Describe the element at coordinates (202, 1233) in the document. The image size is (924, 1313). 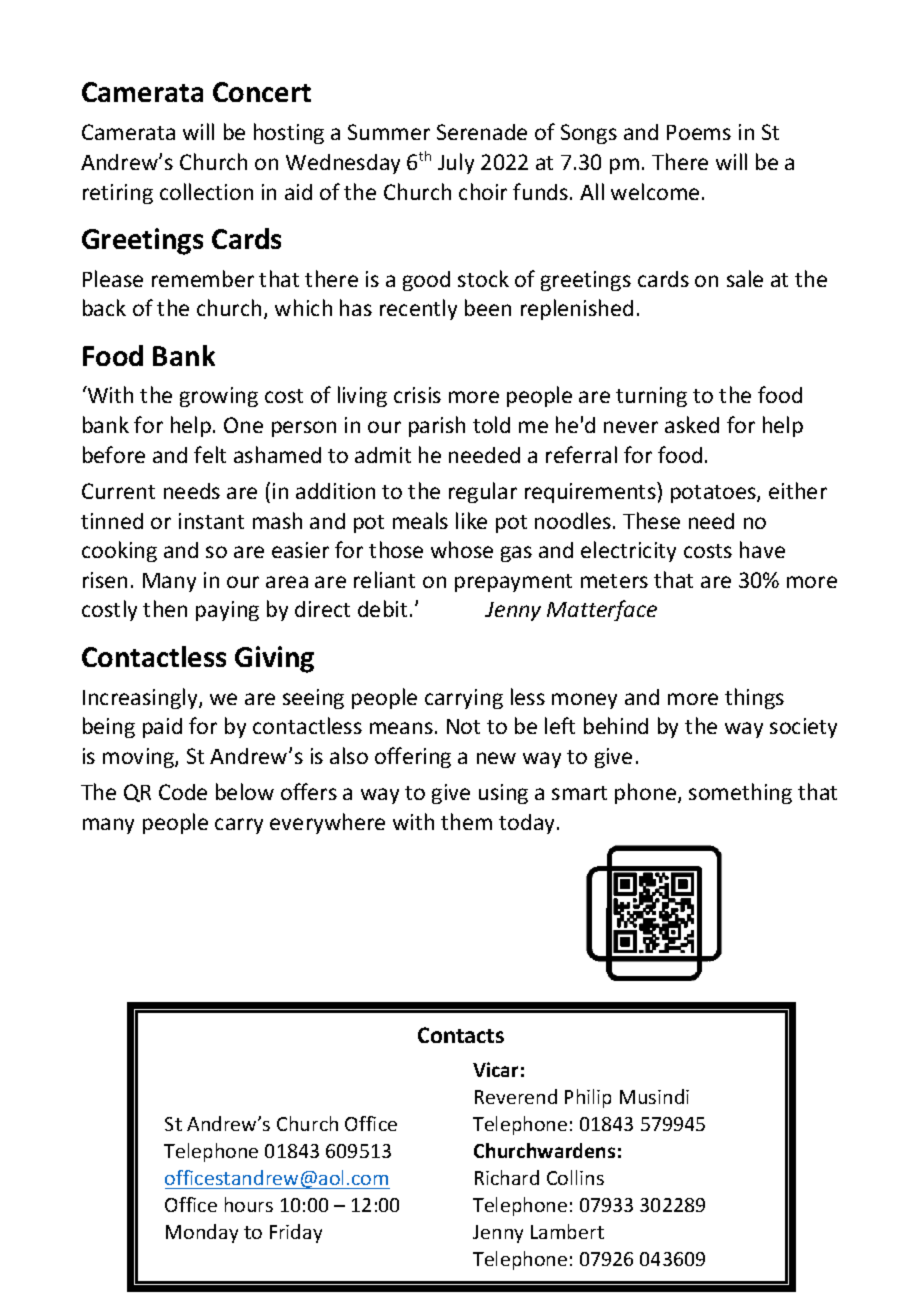
I see `Monday` at that location.
